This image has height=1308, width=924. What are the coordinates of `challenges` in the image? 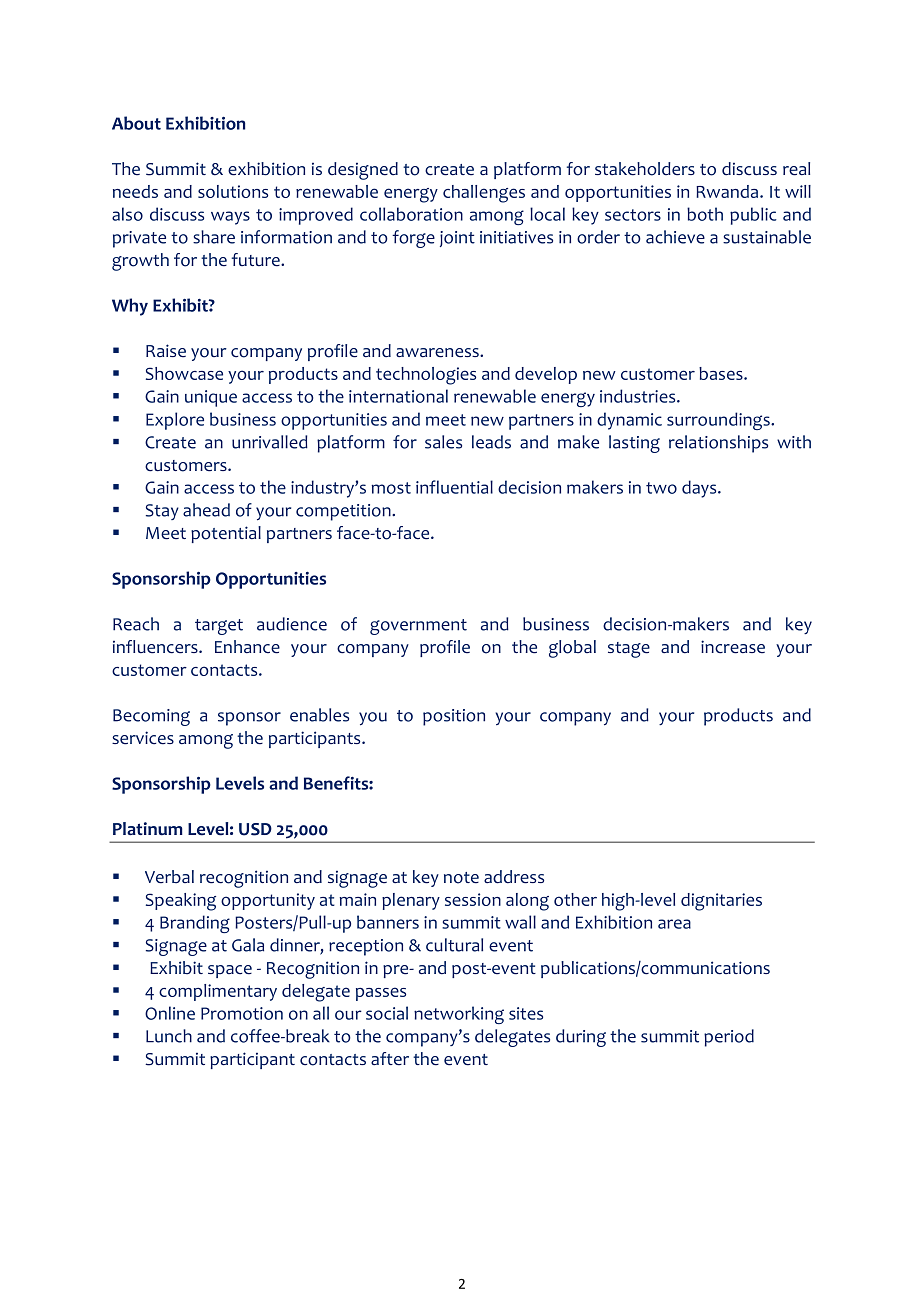 It's located at (484, 194).
